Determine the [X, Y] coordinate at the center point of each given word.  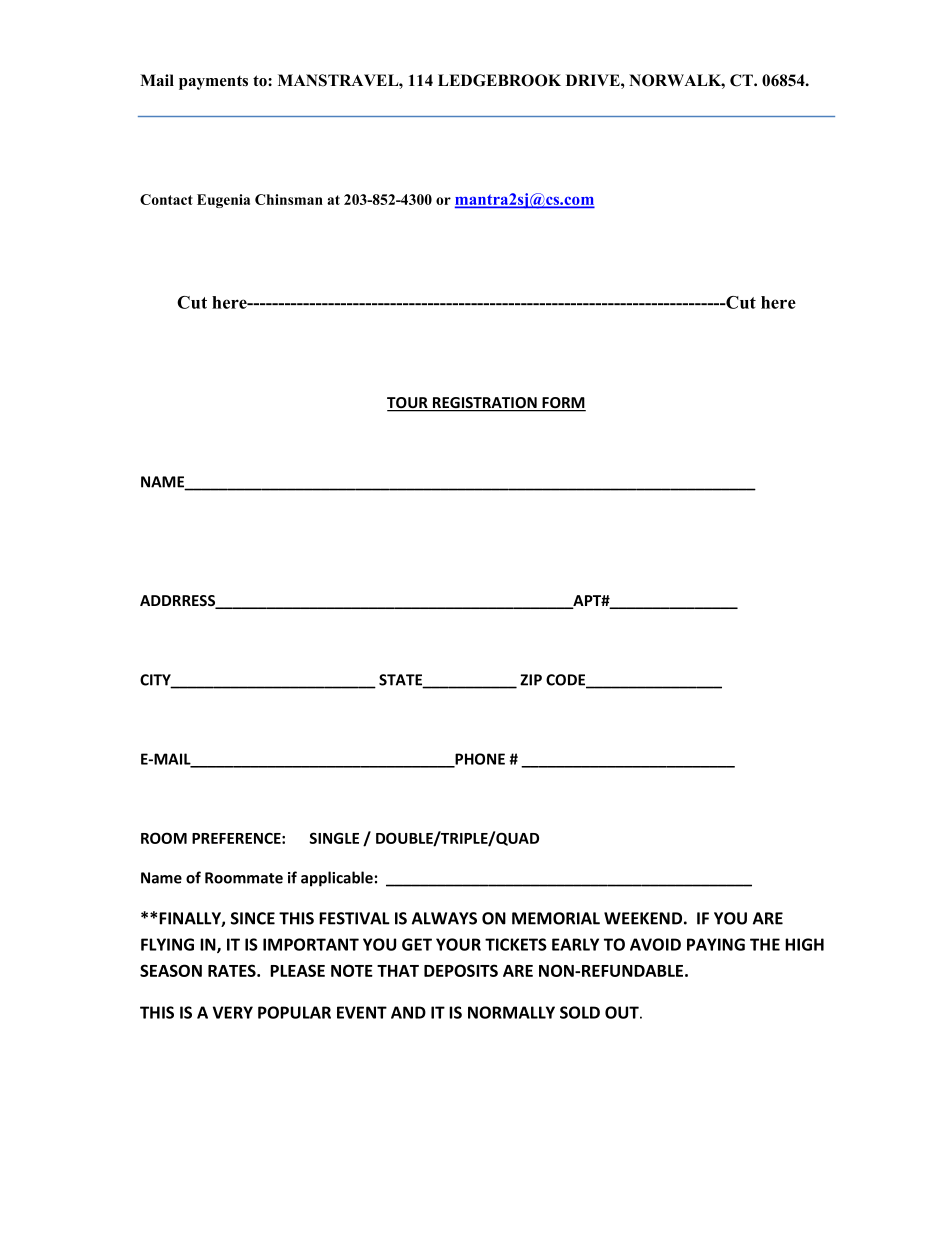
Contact [166, 199]
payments [213, 82]
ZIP [531, 680]
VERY [233, 1012]
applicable [337, 879]
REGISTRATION [485, 404]
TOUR [408, 404]
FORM [563, 404]
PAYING [716, 944]
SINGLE [334, 838]
